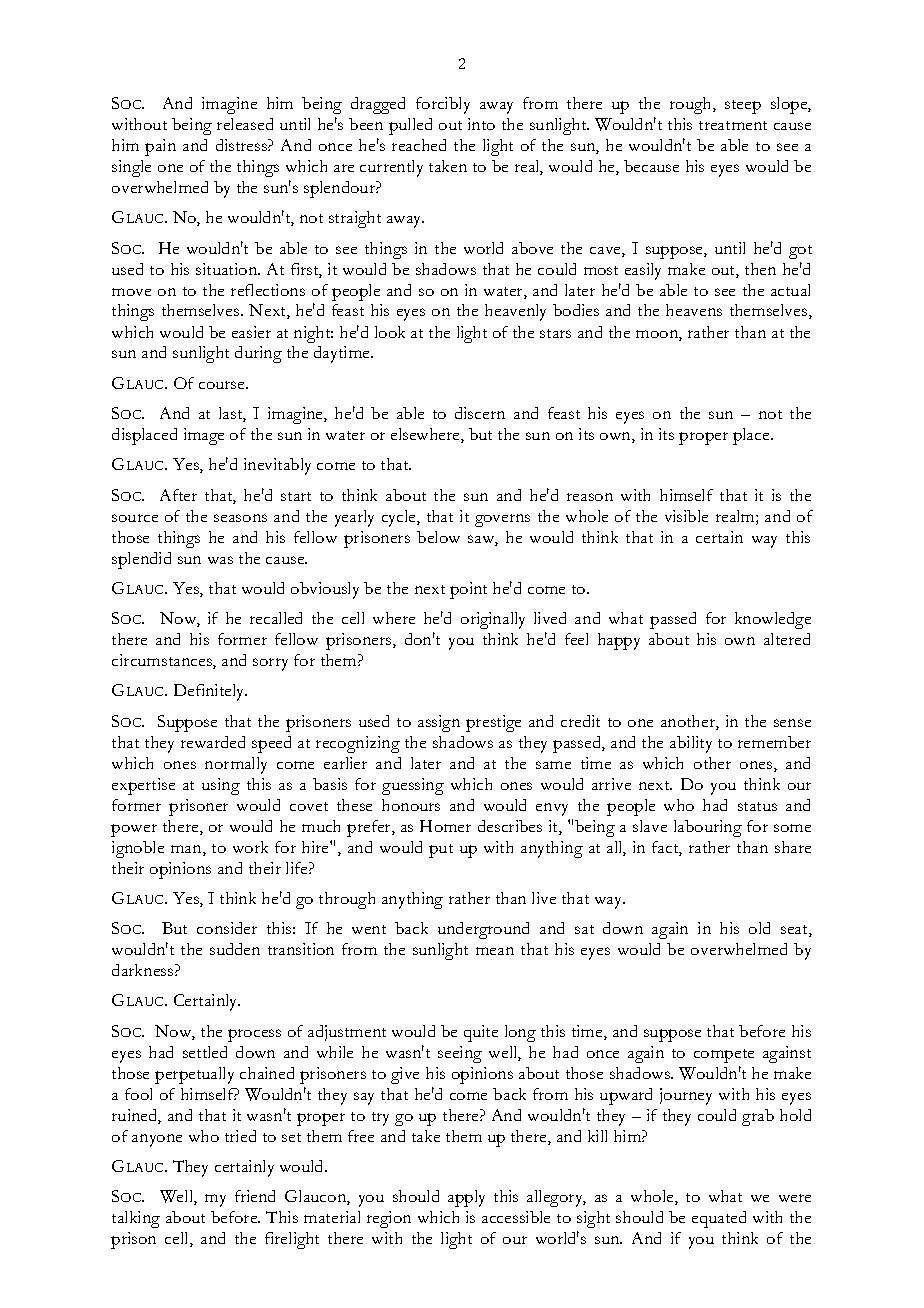  What do you see at coordinates (686, 516) in the screenshot?
I see `visible` at bounding box center [686, 516].
